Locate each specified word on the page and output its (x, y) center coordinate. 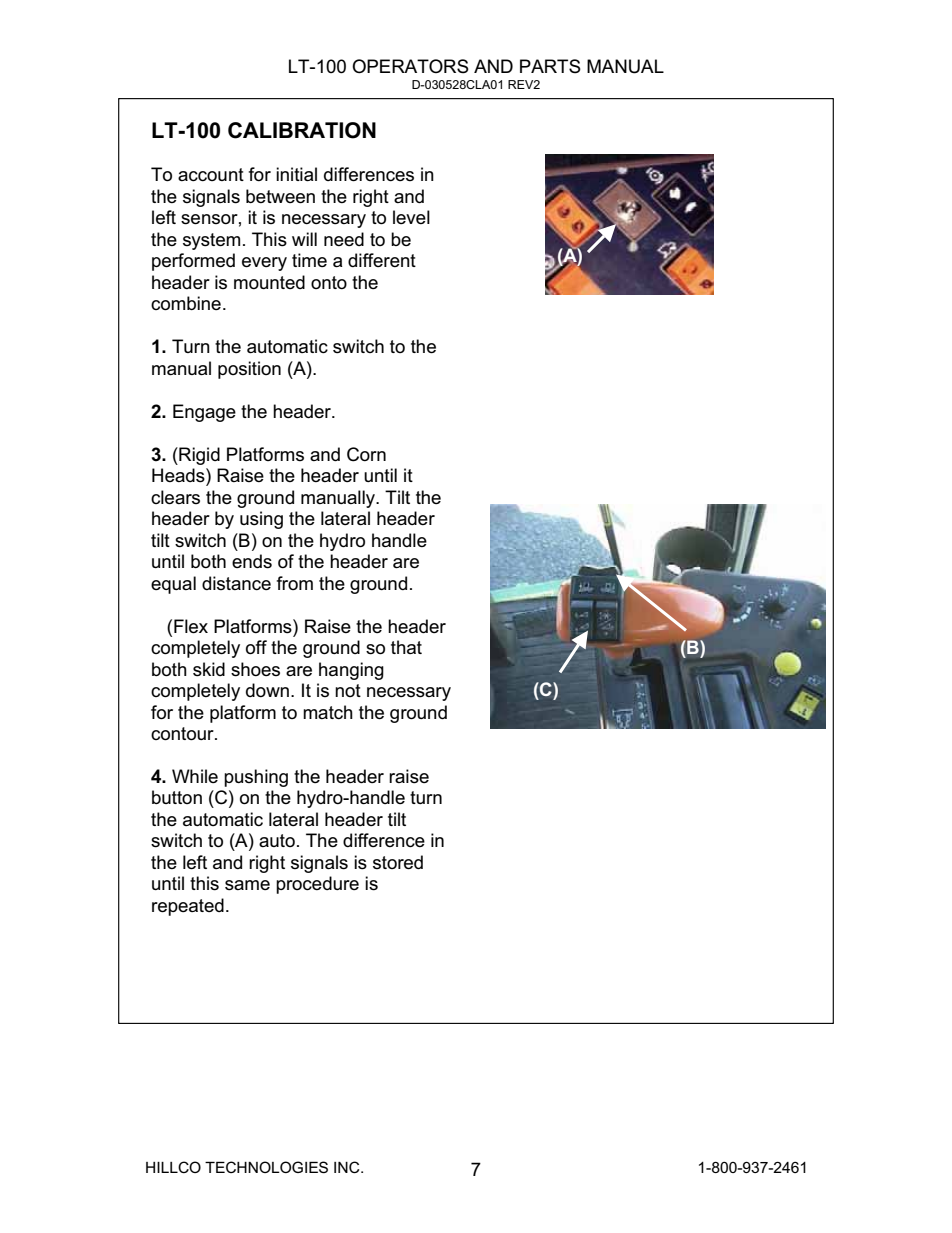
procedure (317, 885)
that (406, 647)
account (211, 174)
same (247, 885)
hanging (351, 671)
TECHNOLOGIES (266, 1167)
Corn (366, 454)
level (411, 217)
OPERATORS (410, 66)
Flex (191, 626)
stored (398, 862)
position (249, 370)
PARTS (550, 66)
